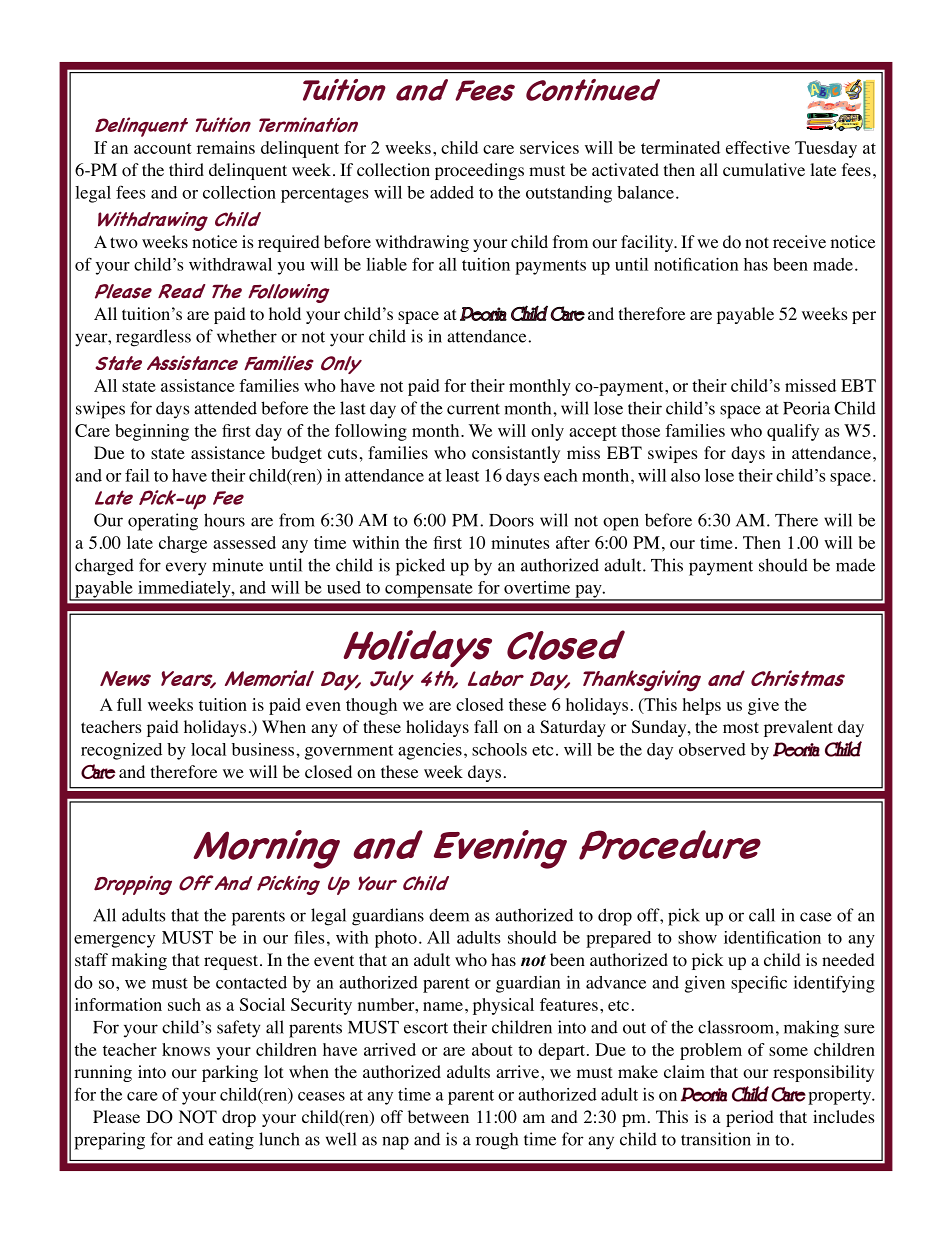  I want to click on regardless, so click(153, 338).
